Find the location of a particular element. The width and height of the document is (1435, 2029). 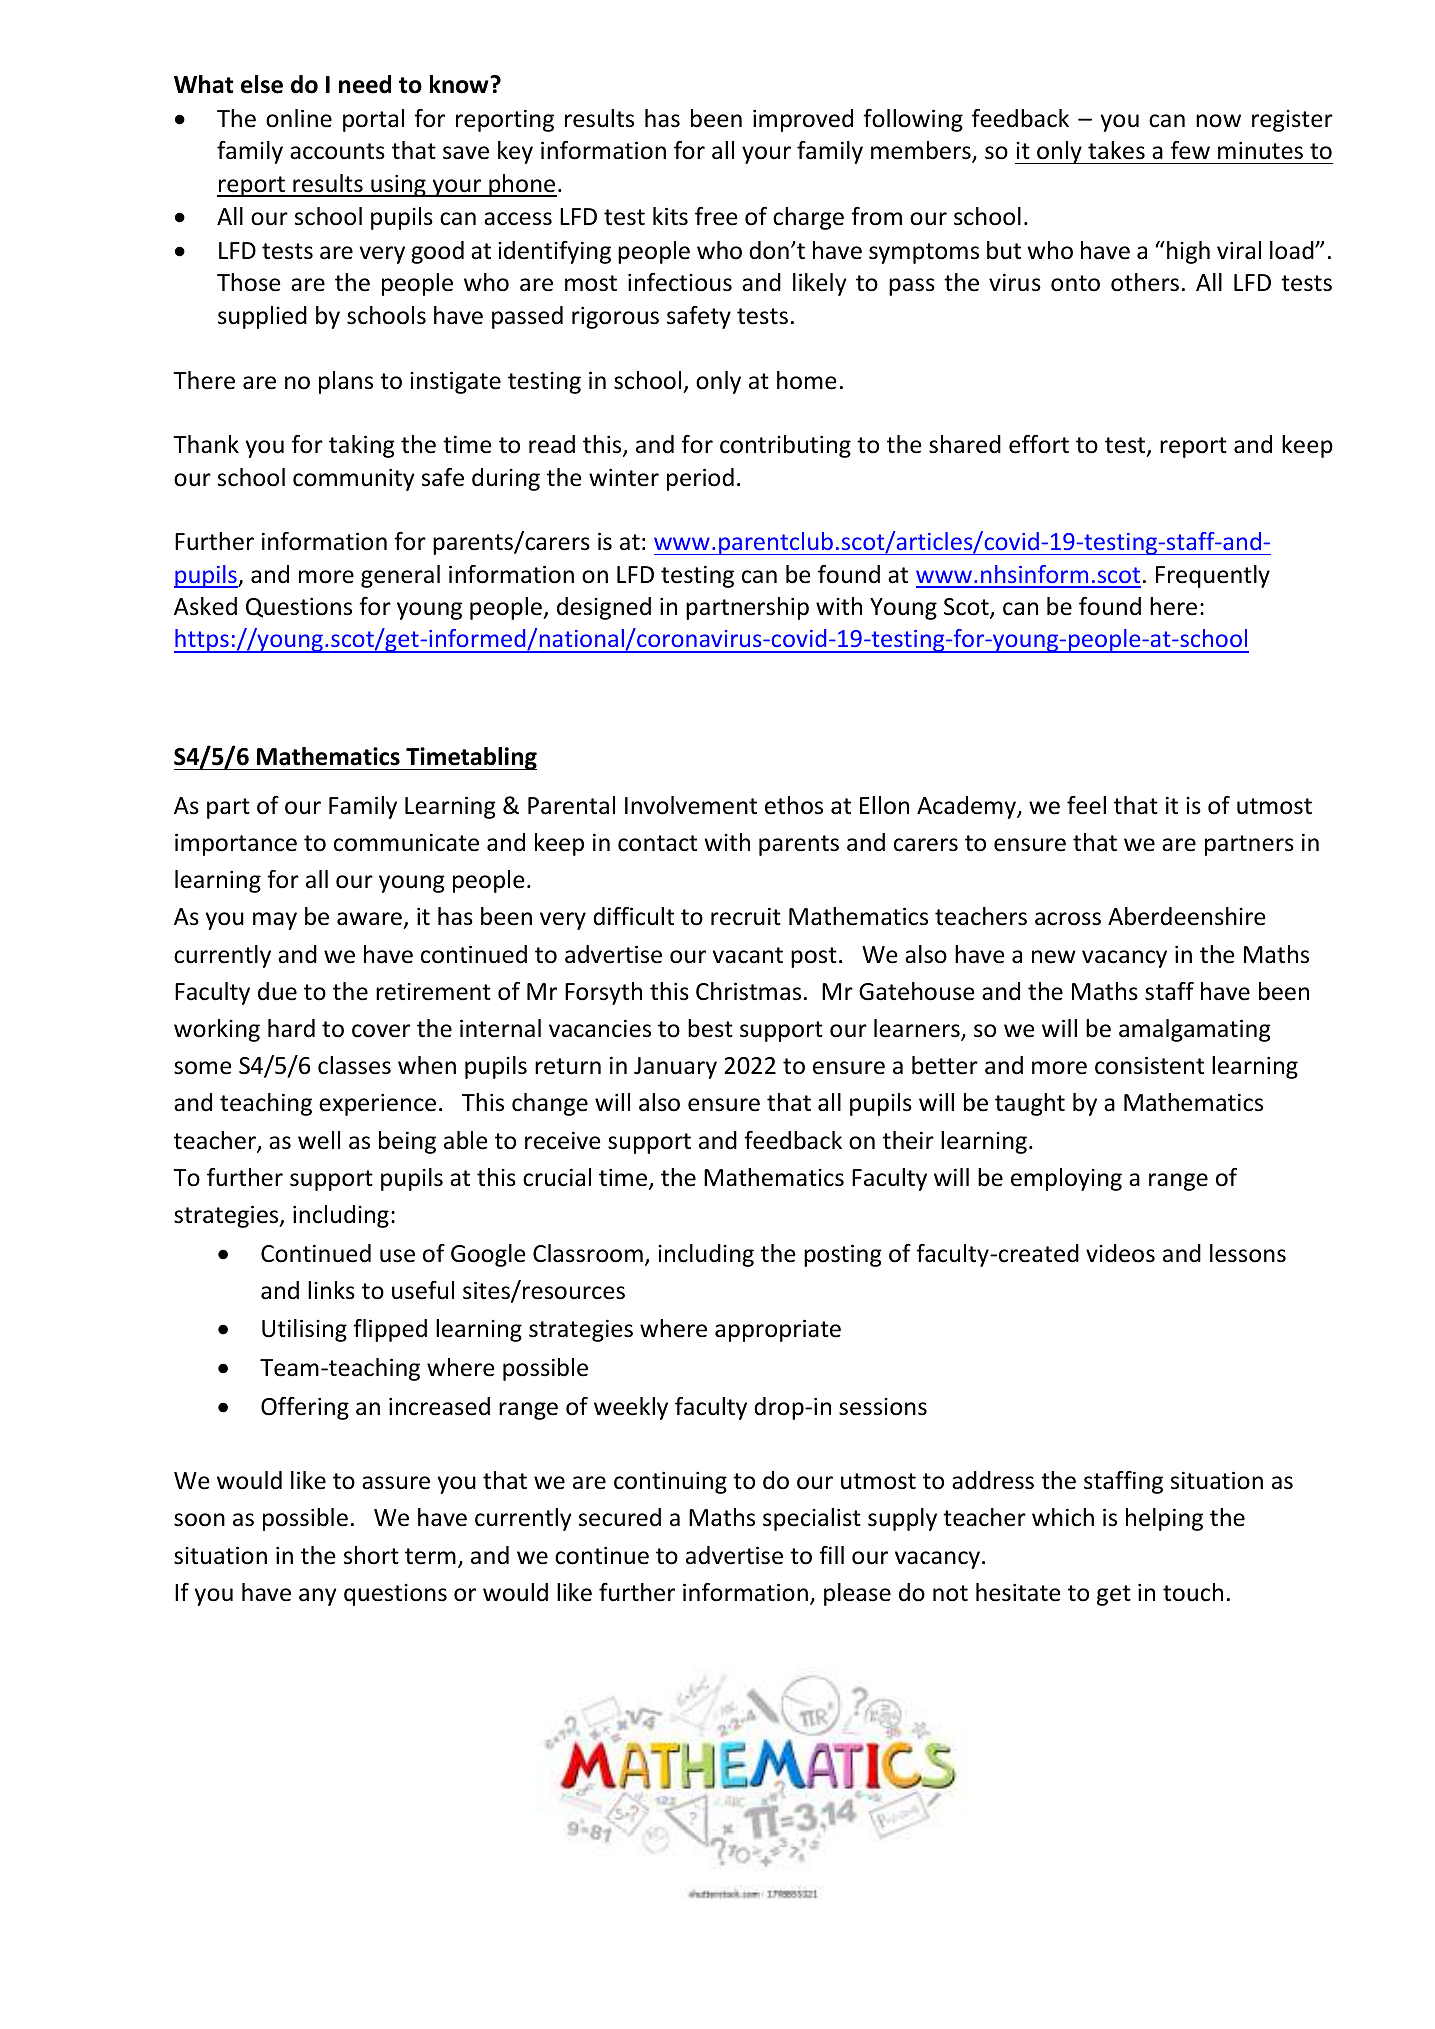

feel is located at coordinates (1086, 805).
